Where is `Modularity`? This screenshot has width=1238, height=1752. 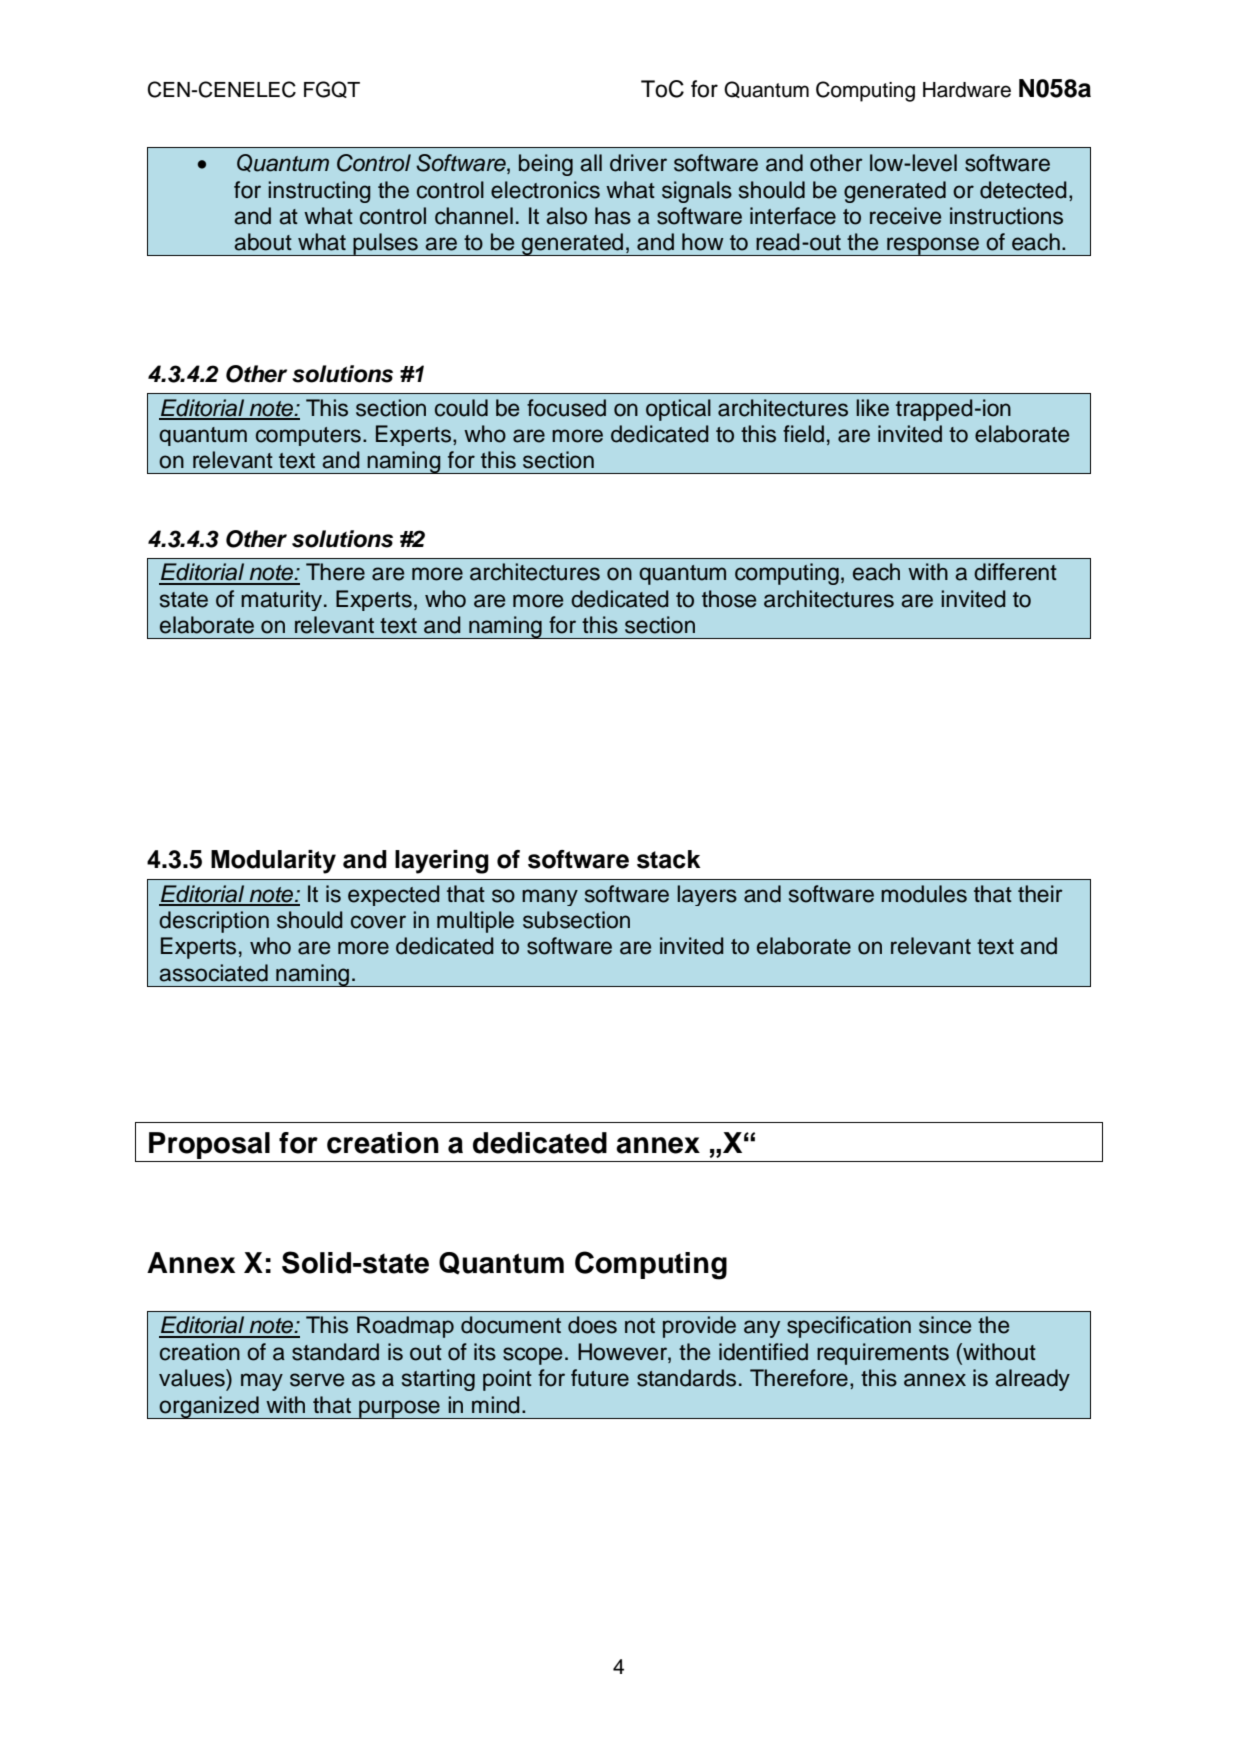 Modularity is located at coordinates (273, 862).
